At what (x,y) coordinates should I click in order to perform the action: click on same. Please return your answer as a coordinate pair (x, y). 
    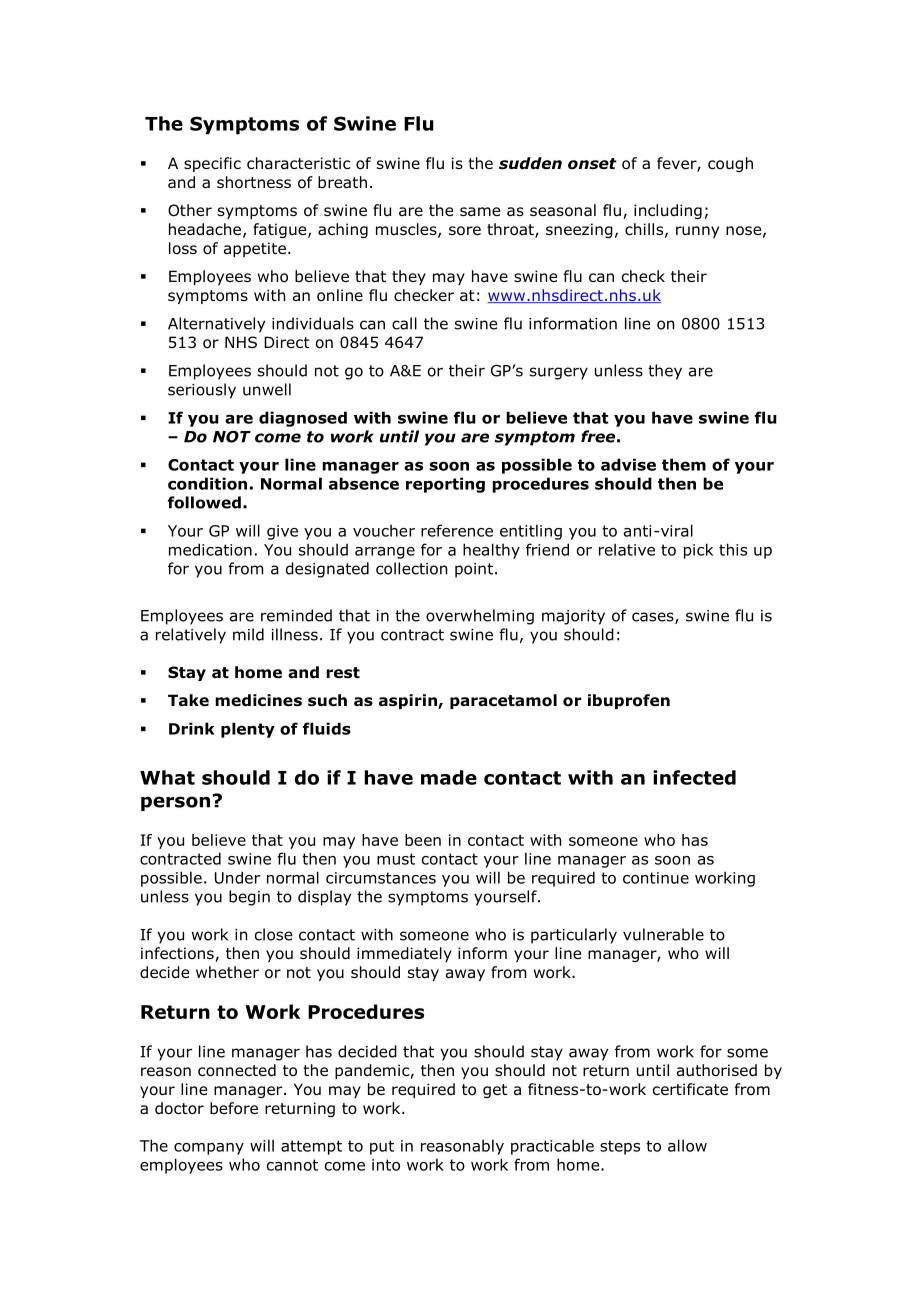
    Looking at the image, I should click on (480, 211).
